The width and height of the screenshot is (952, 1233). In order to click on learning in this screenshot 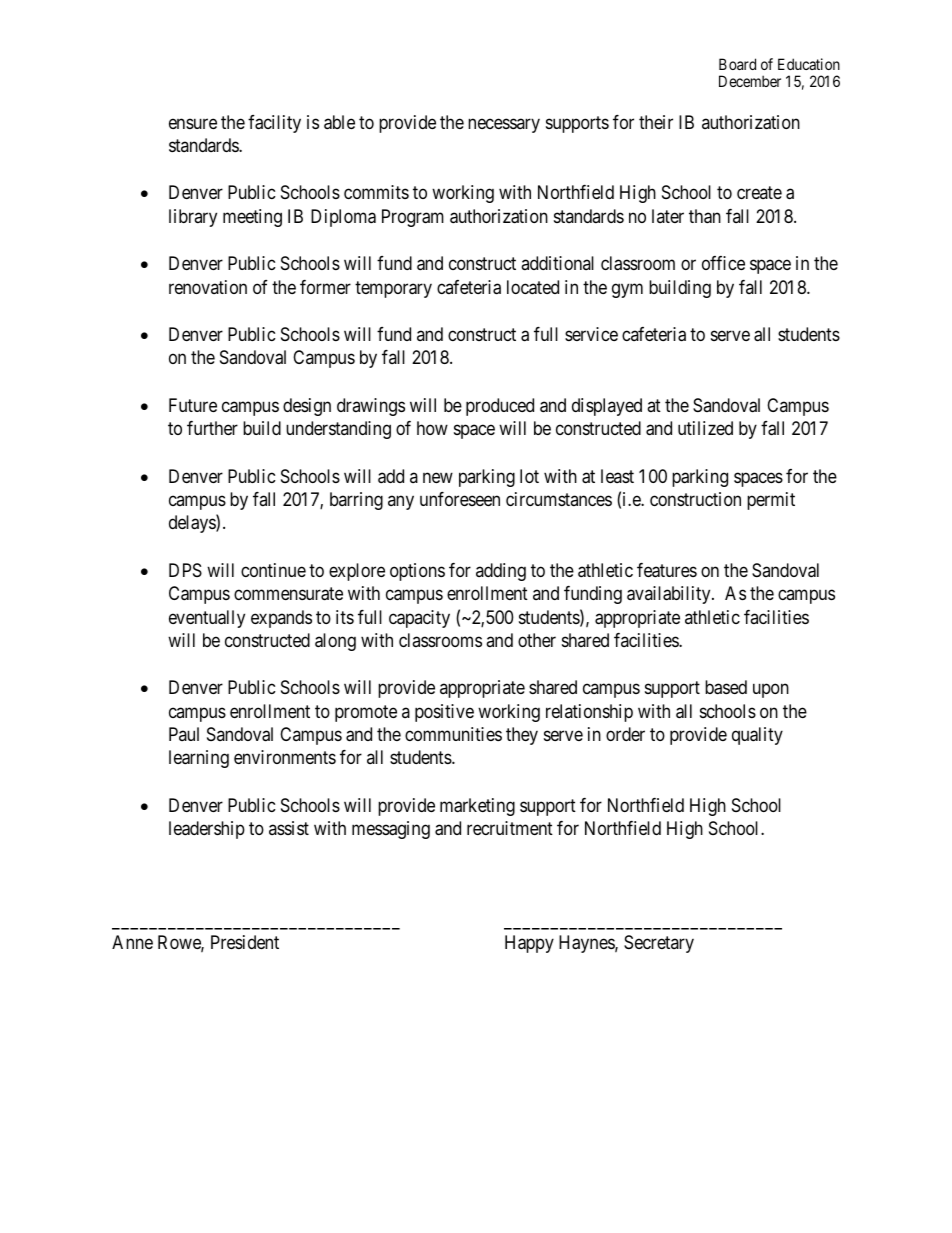, I will do `click(199, 759)`.
